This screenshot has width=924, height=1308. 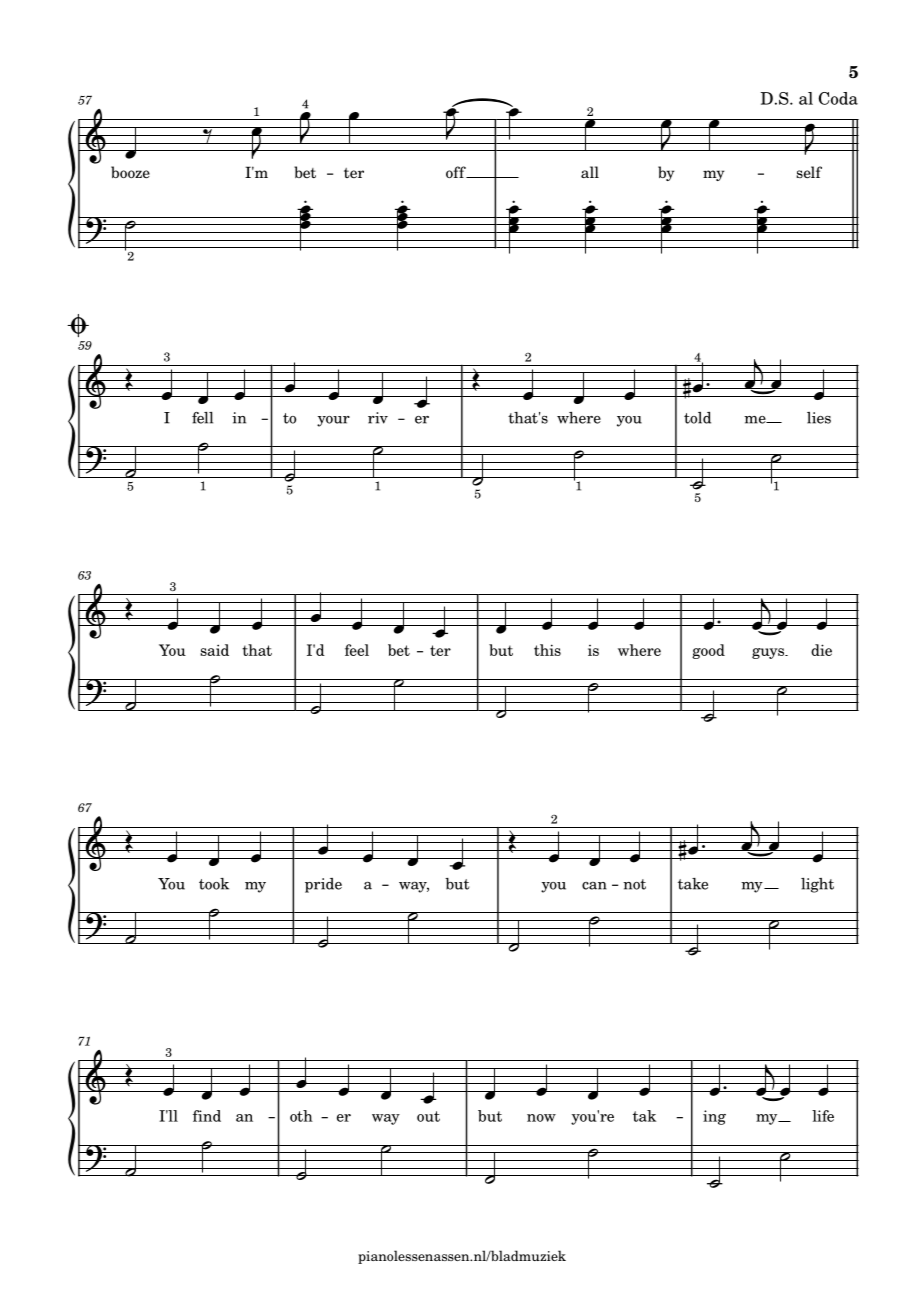 What do you see at coordinates (769, 653) in the screenshot?
I see `guys` at bounding box center [769, 653].
